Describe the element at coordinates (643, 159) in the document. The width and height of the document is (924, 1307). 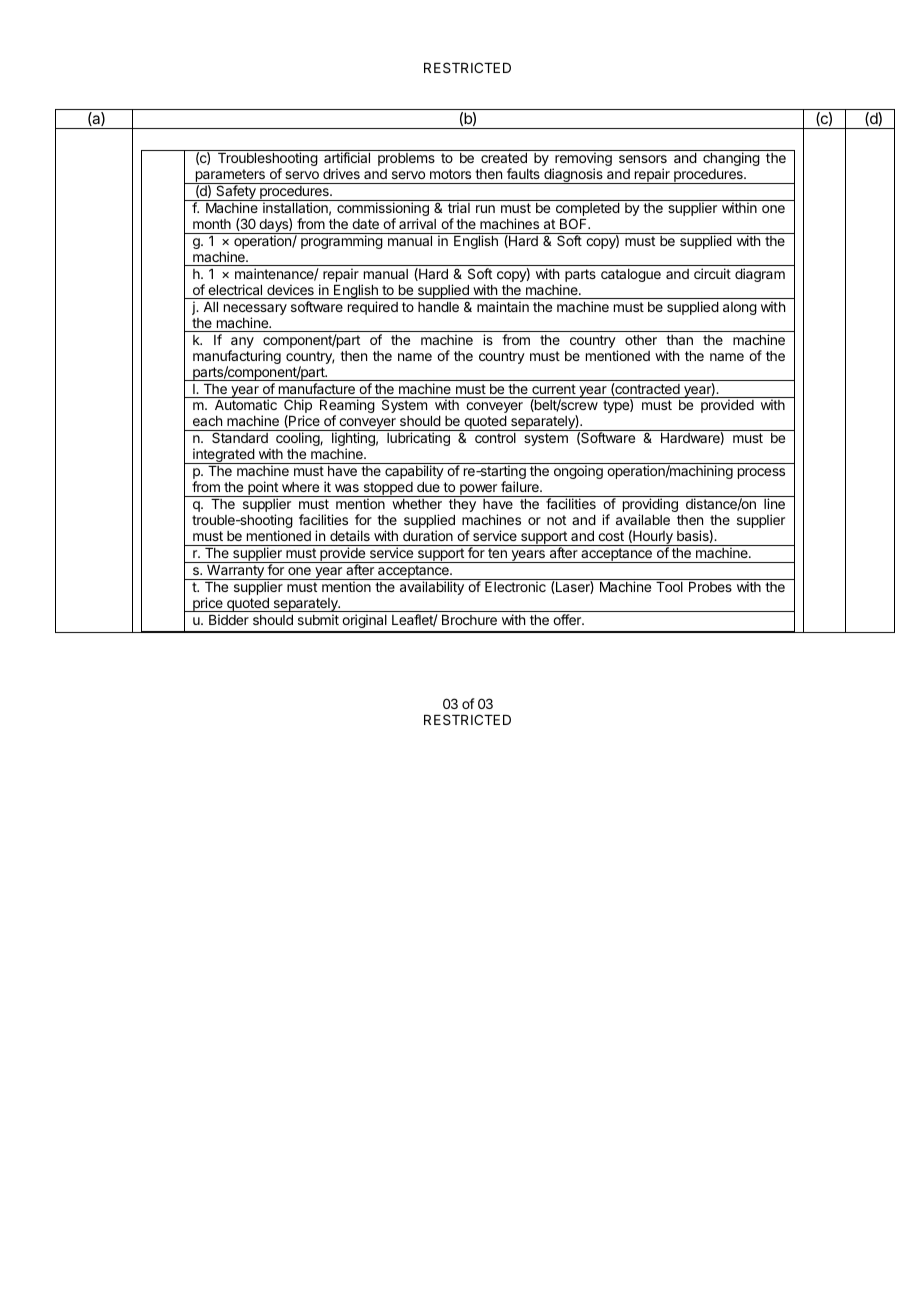
I see `sensors` at that location.
